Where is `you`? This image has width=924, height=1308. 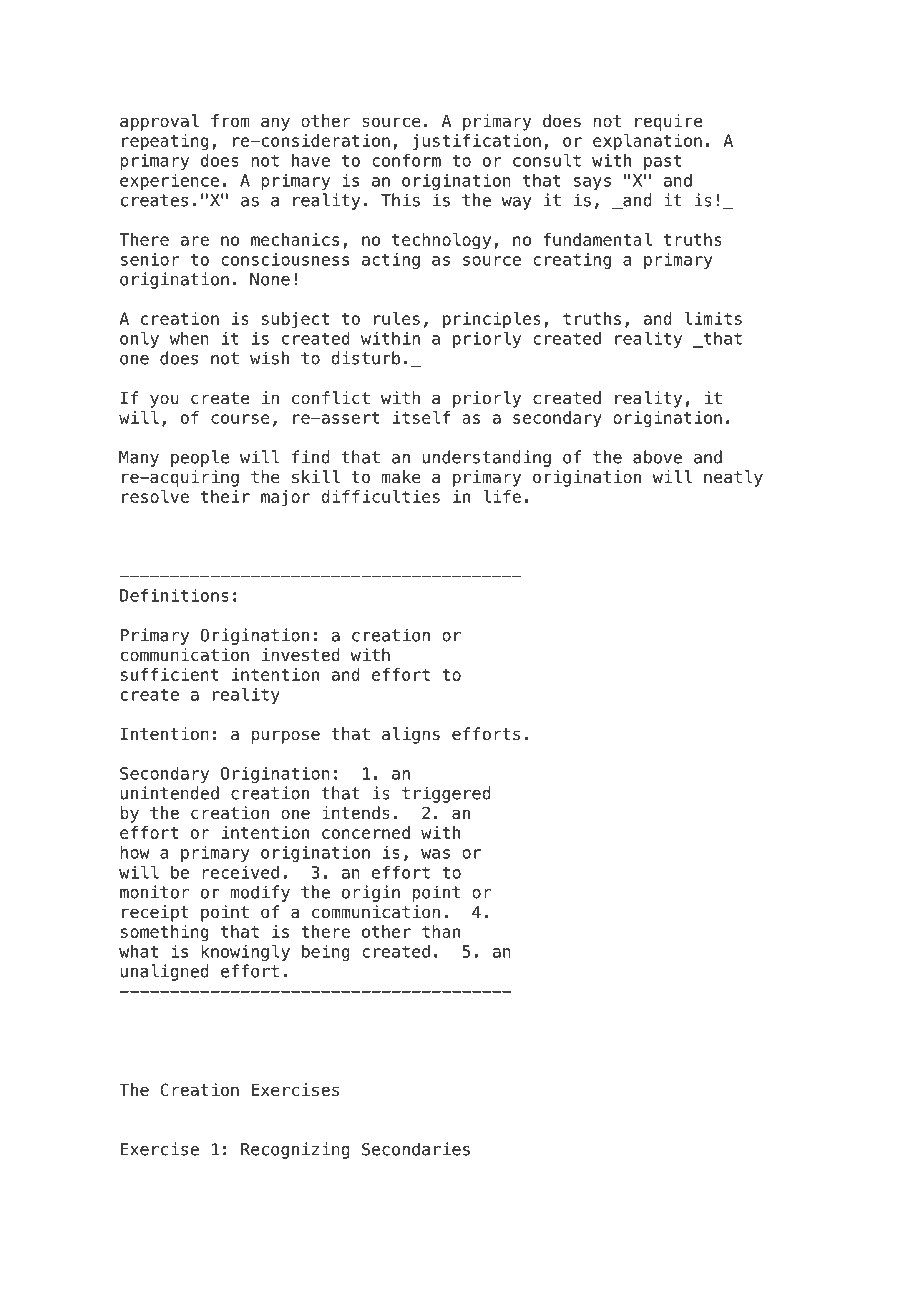
you is located at coordinates (164, 401).
